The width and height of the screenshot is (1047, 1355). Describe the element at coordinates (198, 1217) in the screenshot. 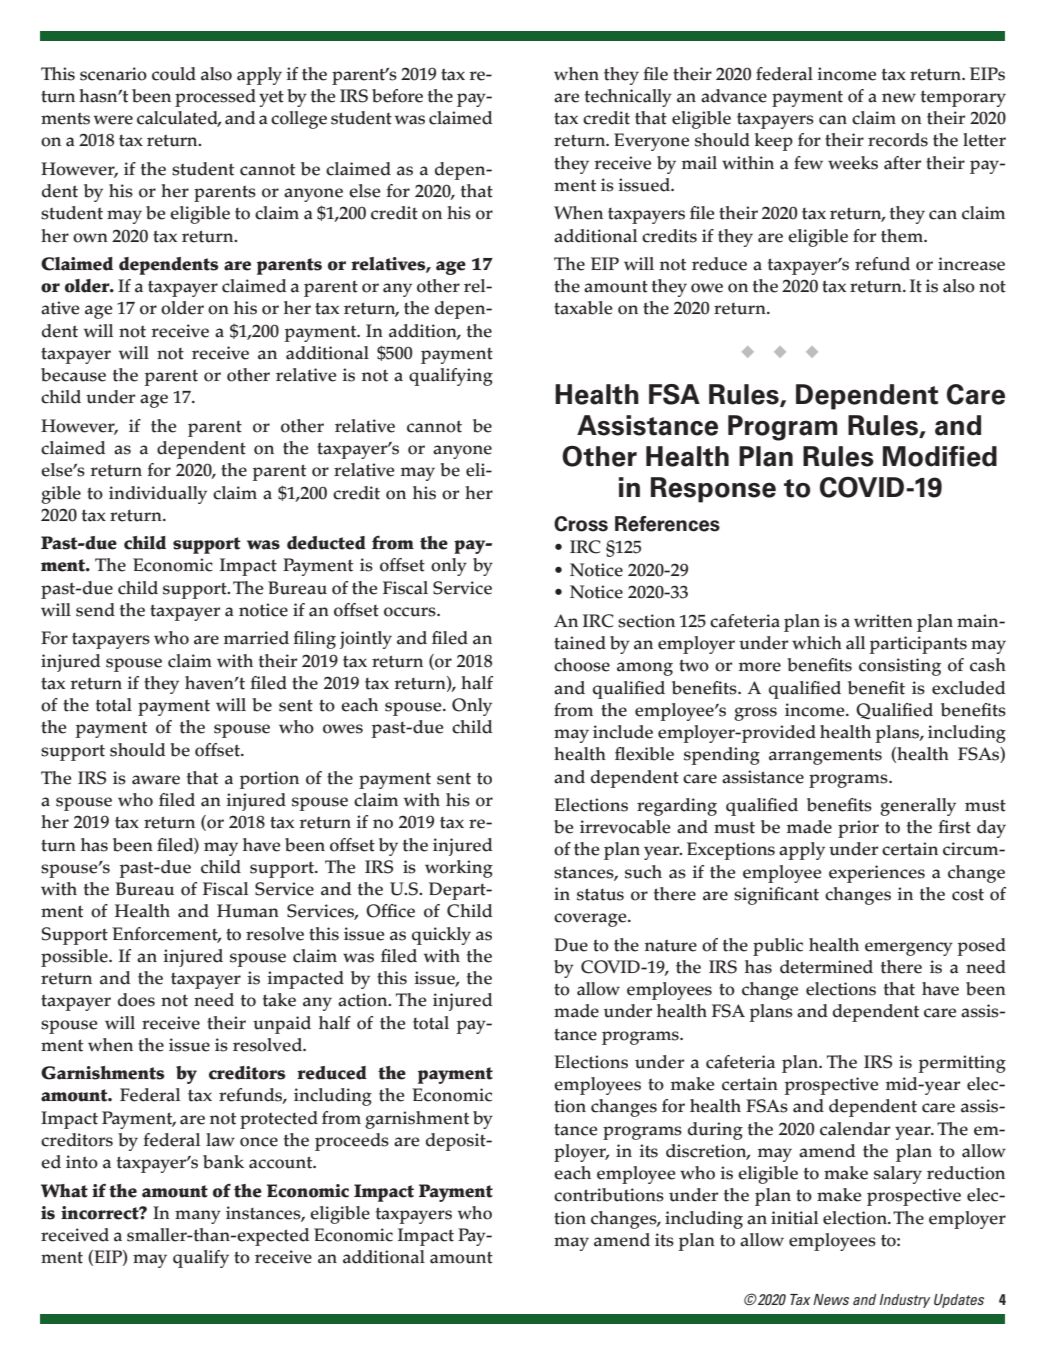

I see `many` at that location.
